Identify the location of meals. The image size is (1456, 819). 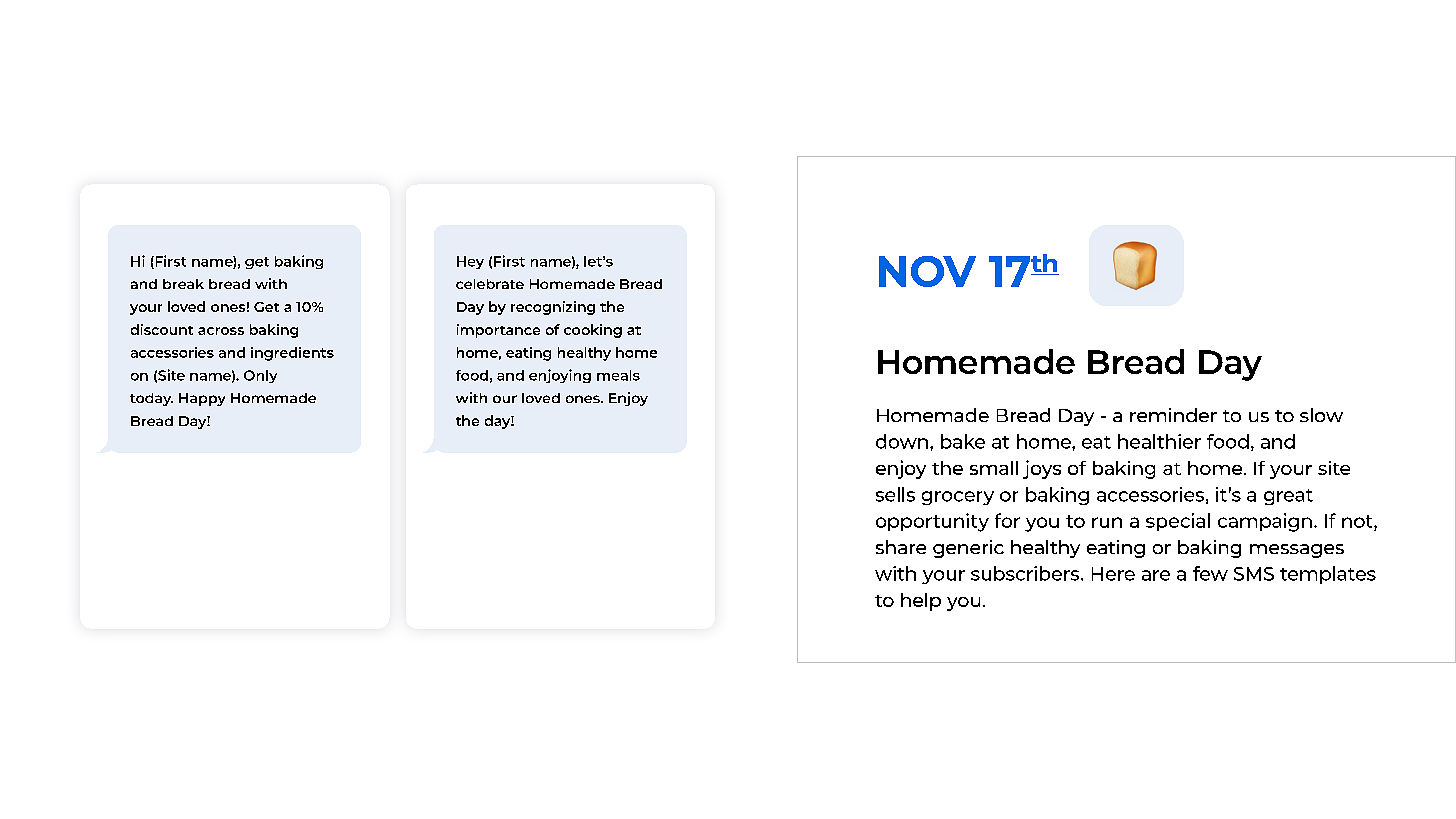
(618, 375).
